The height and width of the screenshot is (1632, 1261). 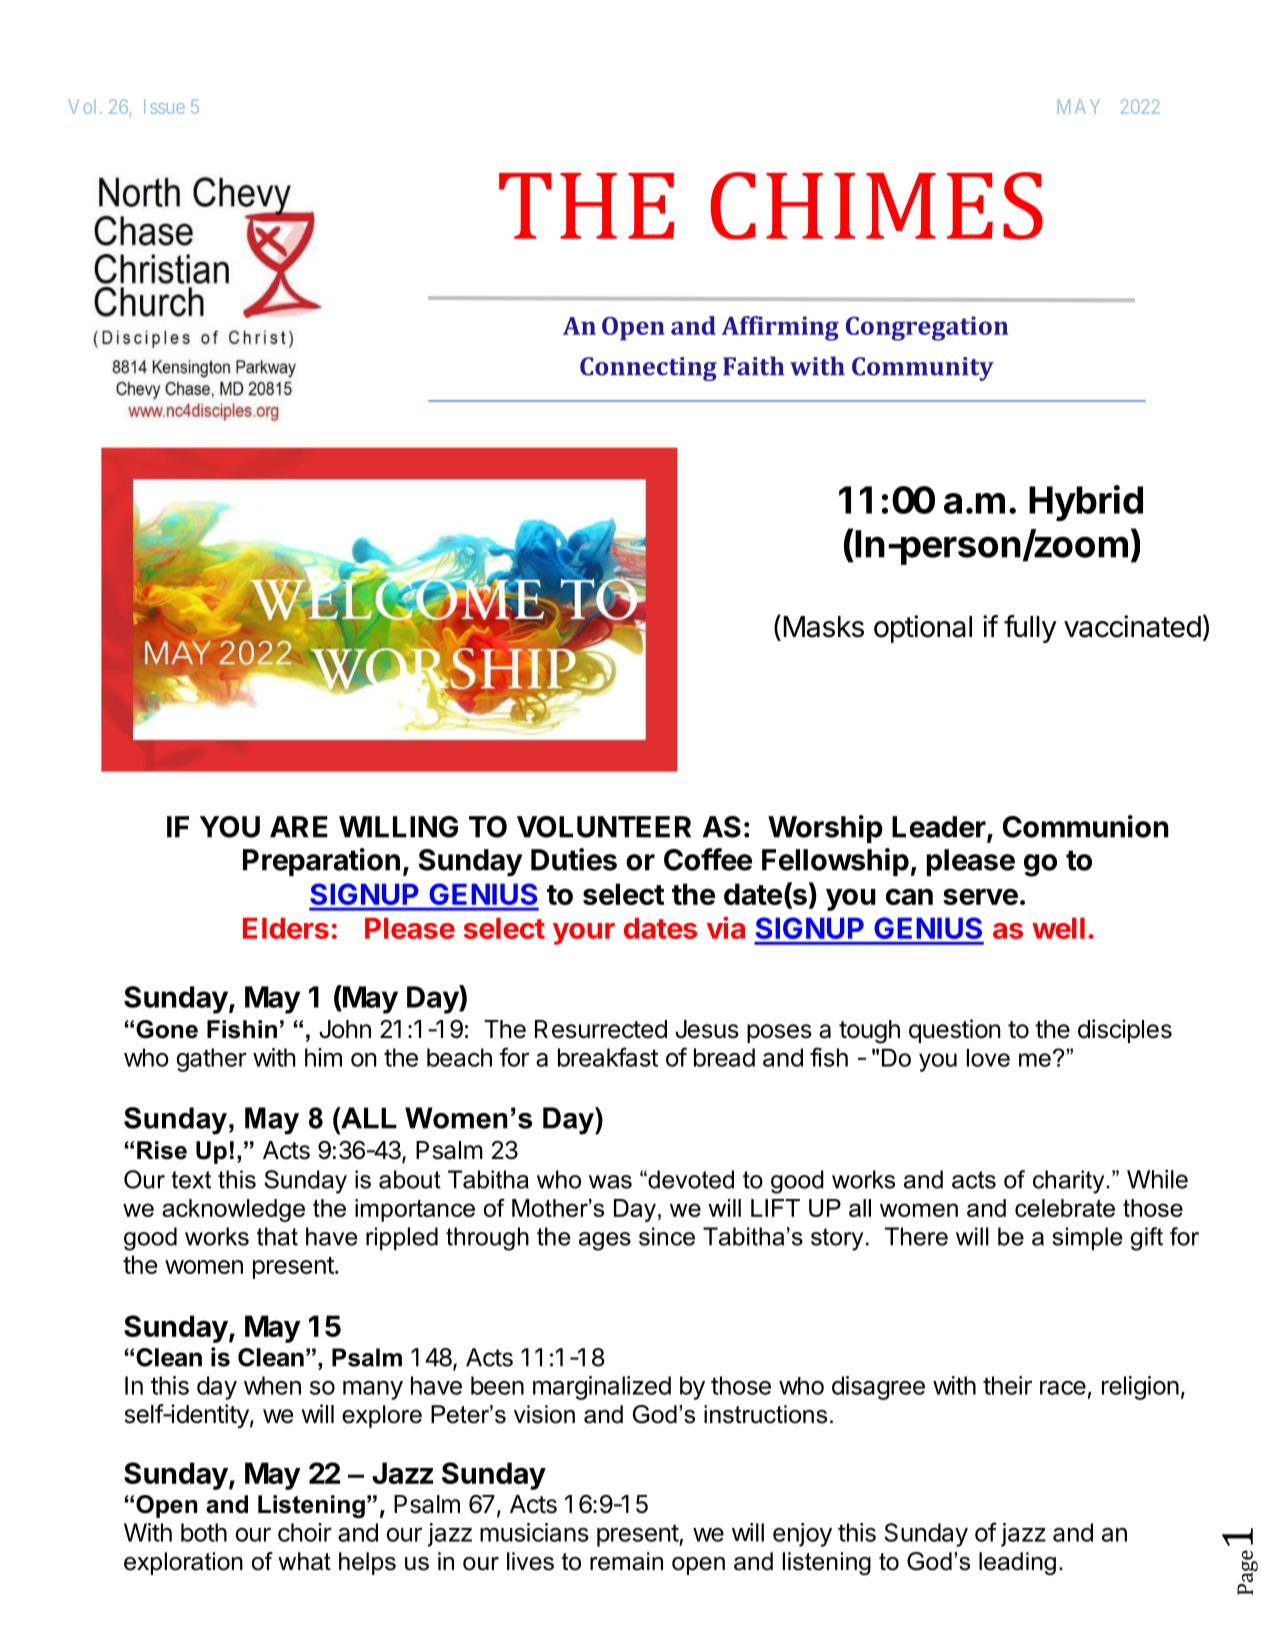 What do you see at coordinates (648, 369) in the screenshot?
I see `Connecting` at bounding box center [648, 369].
